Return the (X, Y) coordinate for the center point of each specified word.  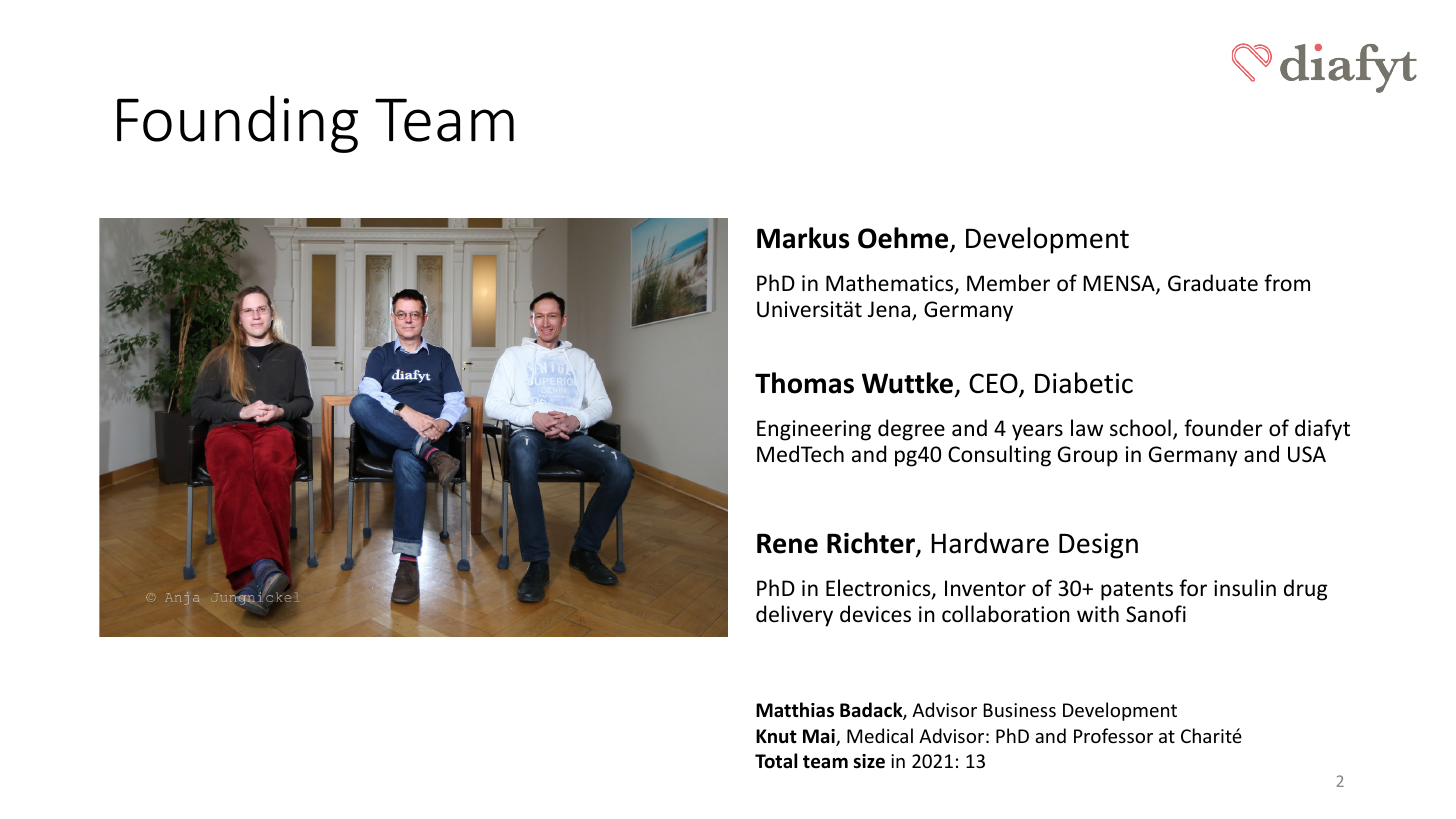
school (1140, 428)
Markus (803, 238)
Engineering (814, 430)
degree (911, 430)
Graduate (1213, 283)
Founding (237, 124)
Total (776, 761)
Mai (820, 737)
